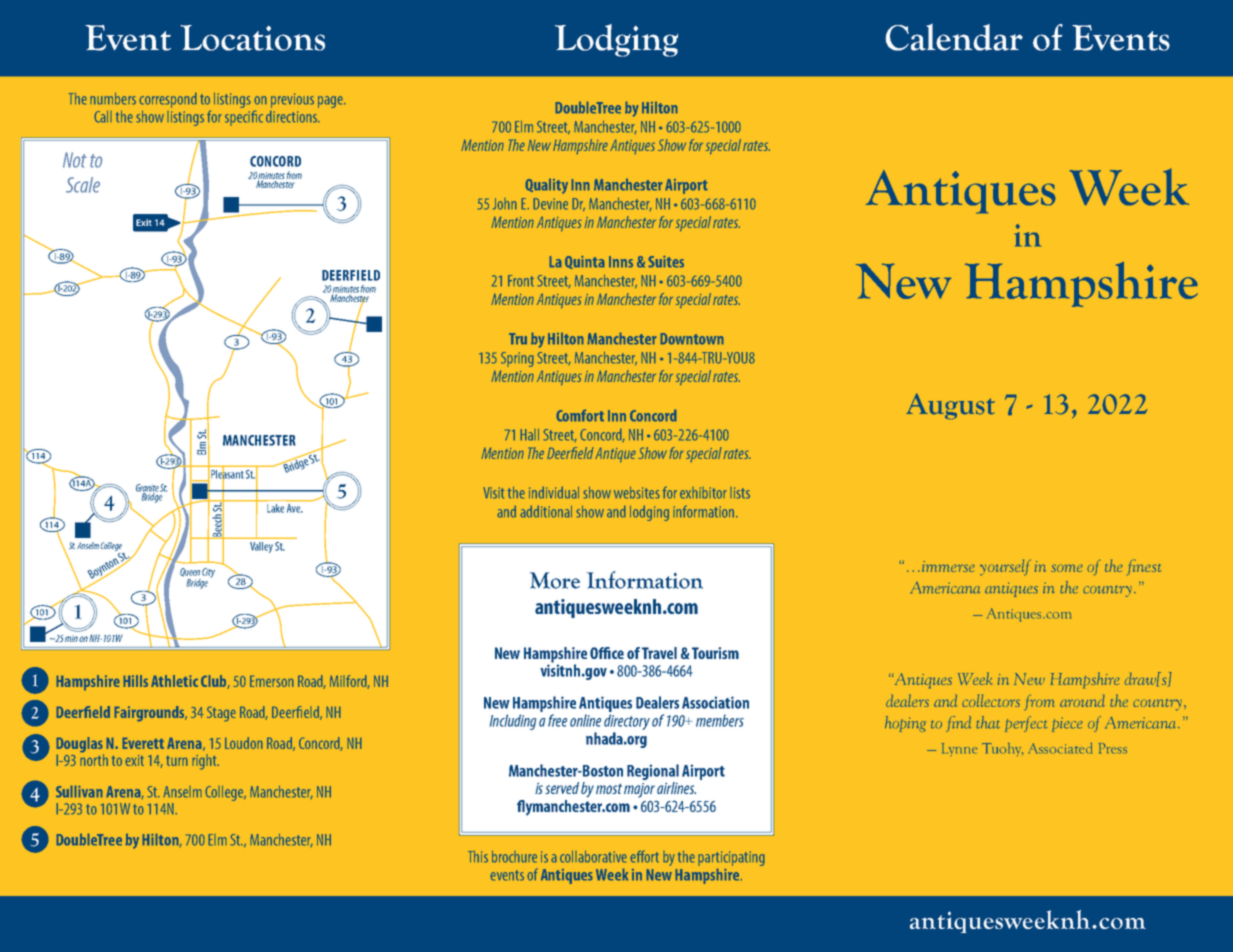  Describe the element at coordinates (517, 359) in the document. I see `Spring` at that location.
